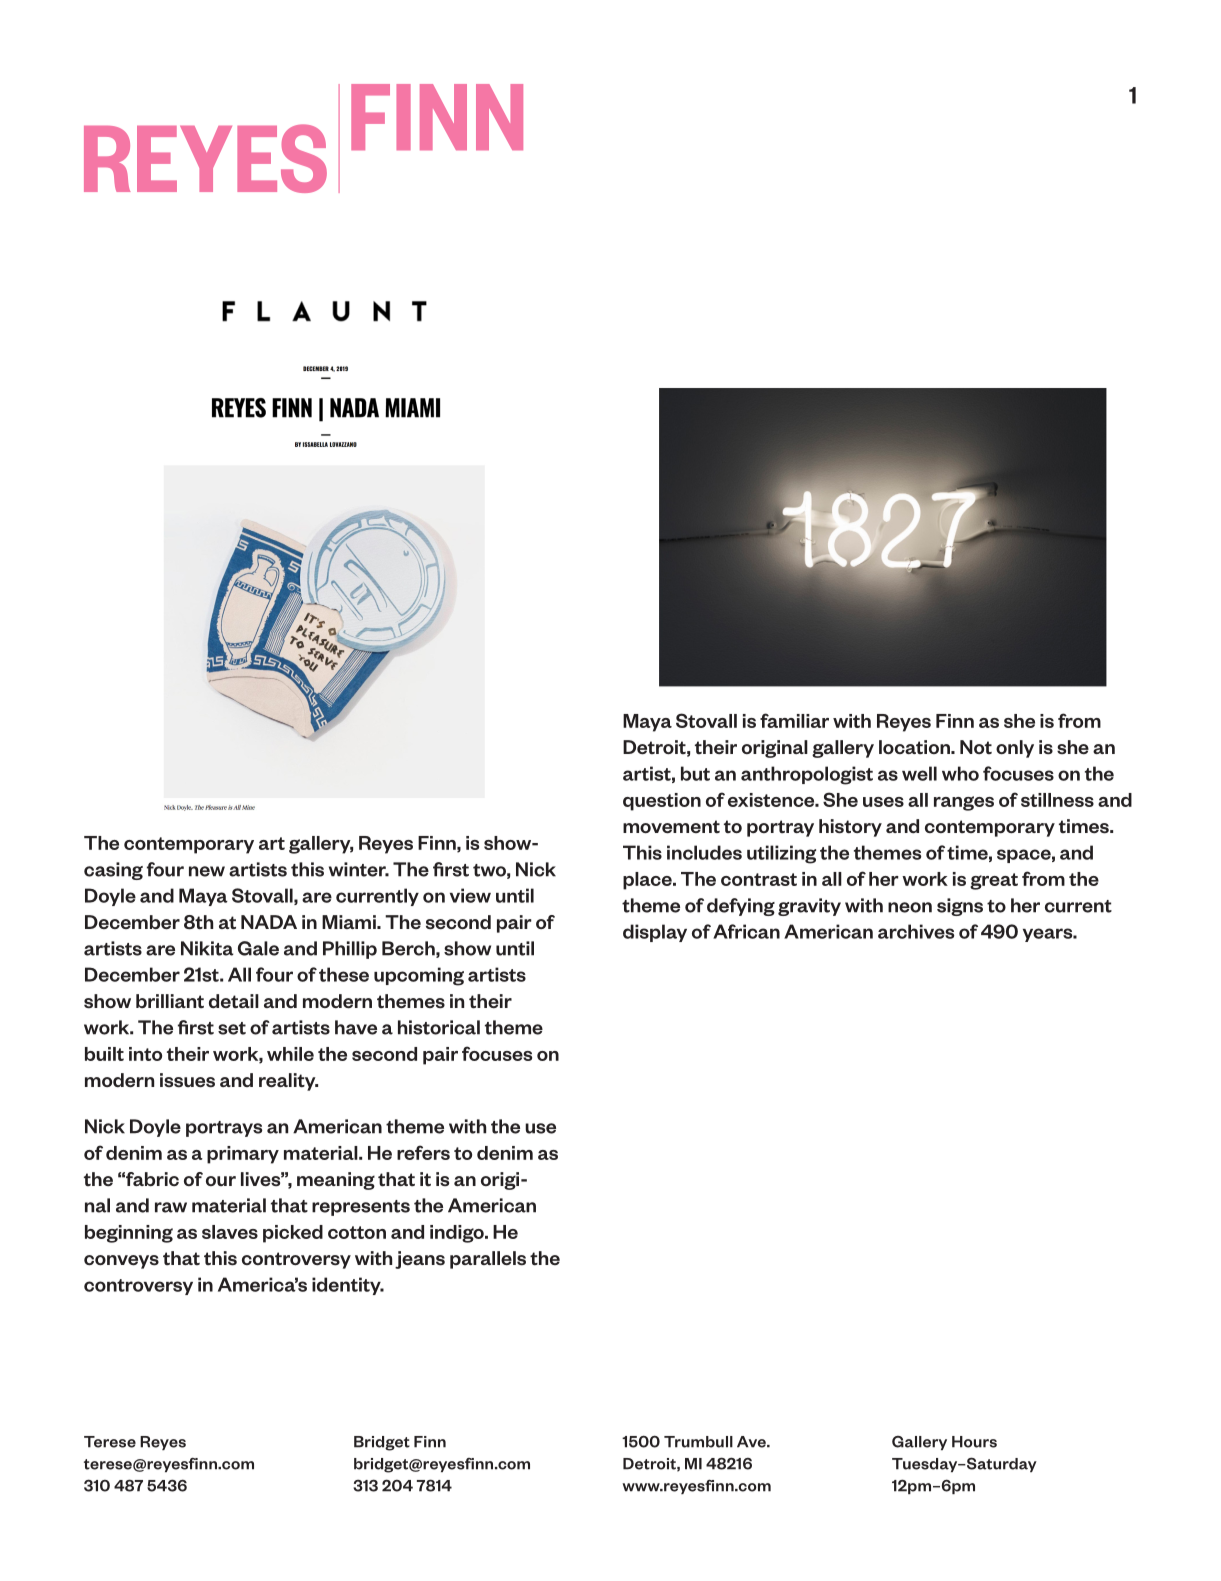  What do you see at coordinates (976, 747) in the screenshot?
I see `Not` at bounding box center [976, 747].
